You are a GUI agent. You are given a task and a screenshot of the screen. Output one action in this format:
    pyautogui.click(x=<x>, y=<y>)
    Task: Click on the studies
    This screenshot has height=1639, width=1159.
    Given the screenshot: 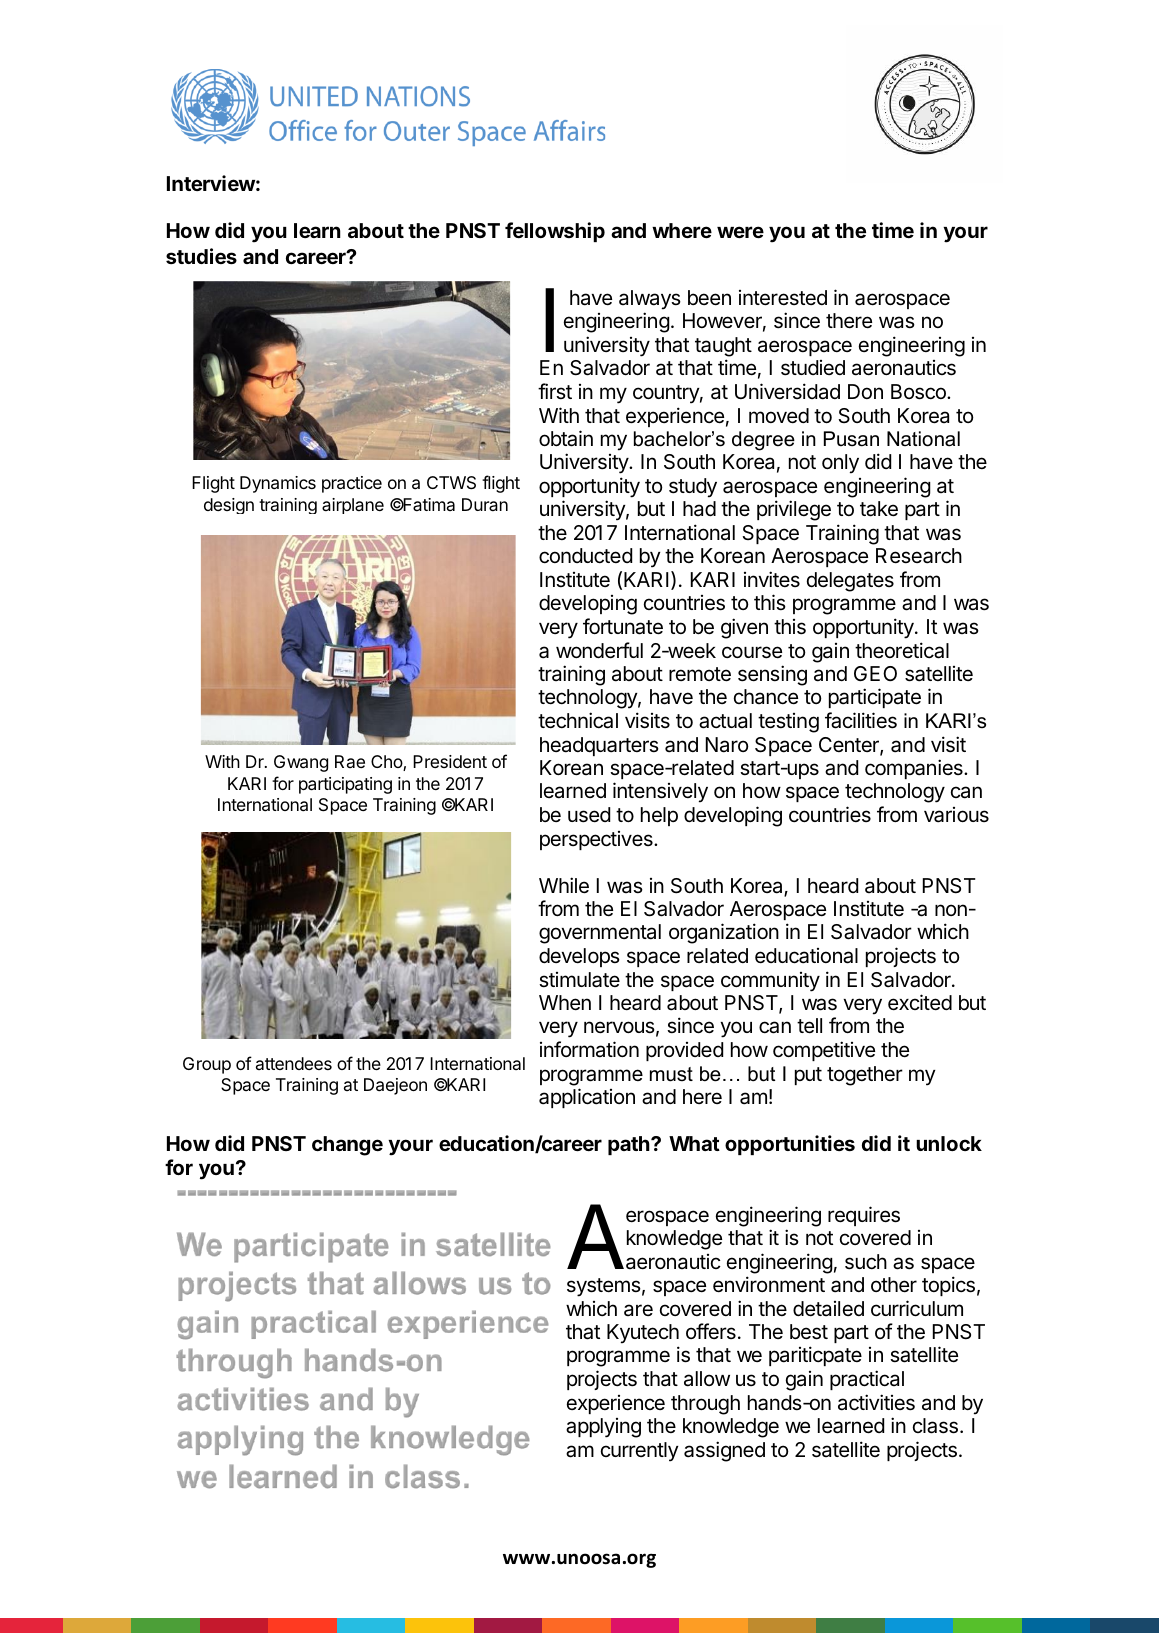 What is the action you would take?
    pyautogui.click(x=201, y=256)
